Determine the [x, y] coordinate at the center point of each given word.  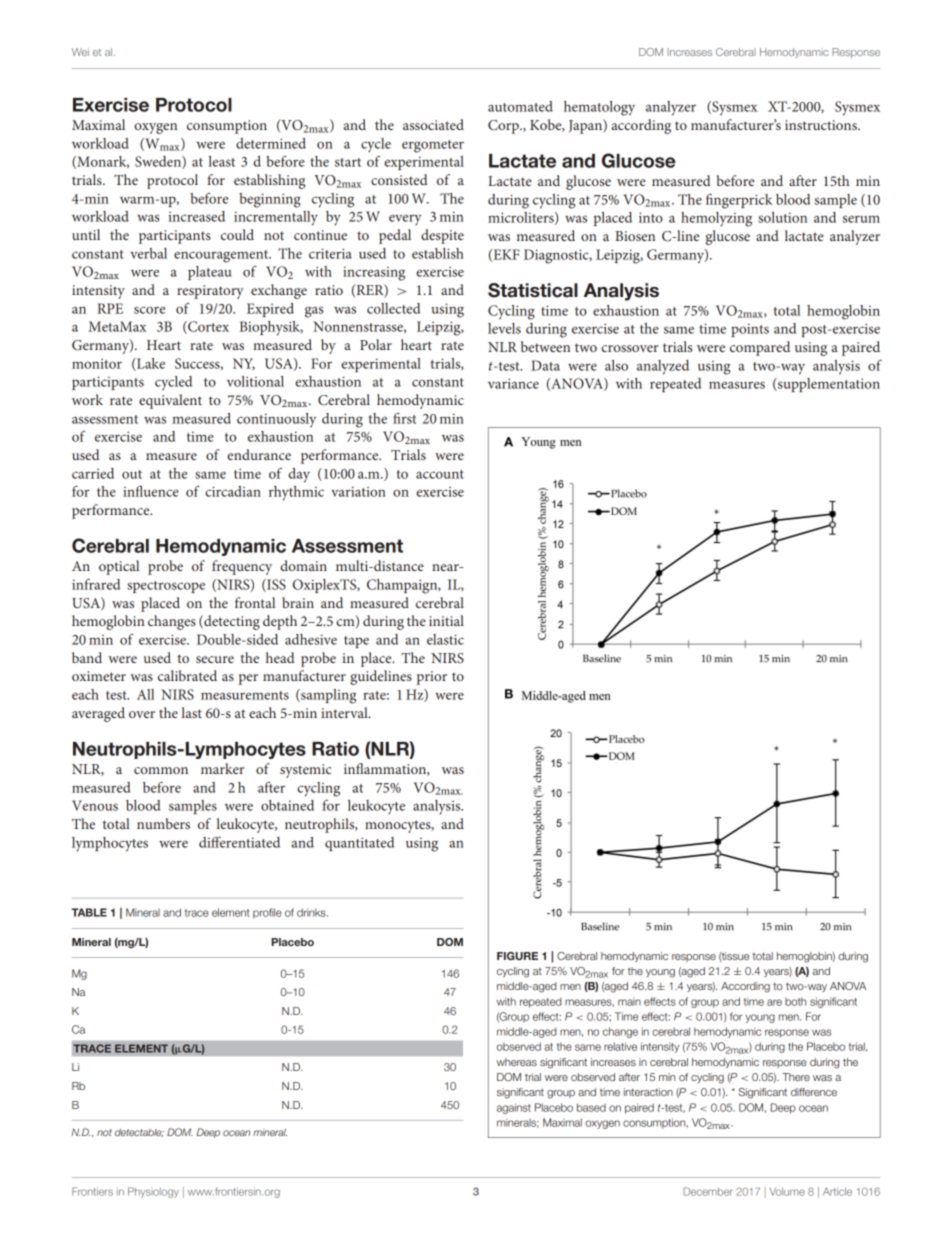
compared [760, 348]
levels [504, 328]
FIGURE [517, 956]
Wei [80, 52]
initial [446, 620]
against [514, 1108]
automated [520, 106]
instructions [822, 125]
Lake [150, 364]
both [795, 1001]
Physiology [153, 1192]
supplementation [828, 385]
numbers [163, 823]
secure [215, 659]
